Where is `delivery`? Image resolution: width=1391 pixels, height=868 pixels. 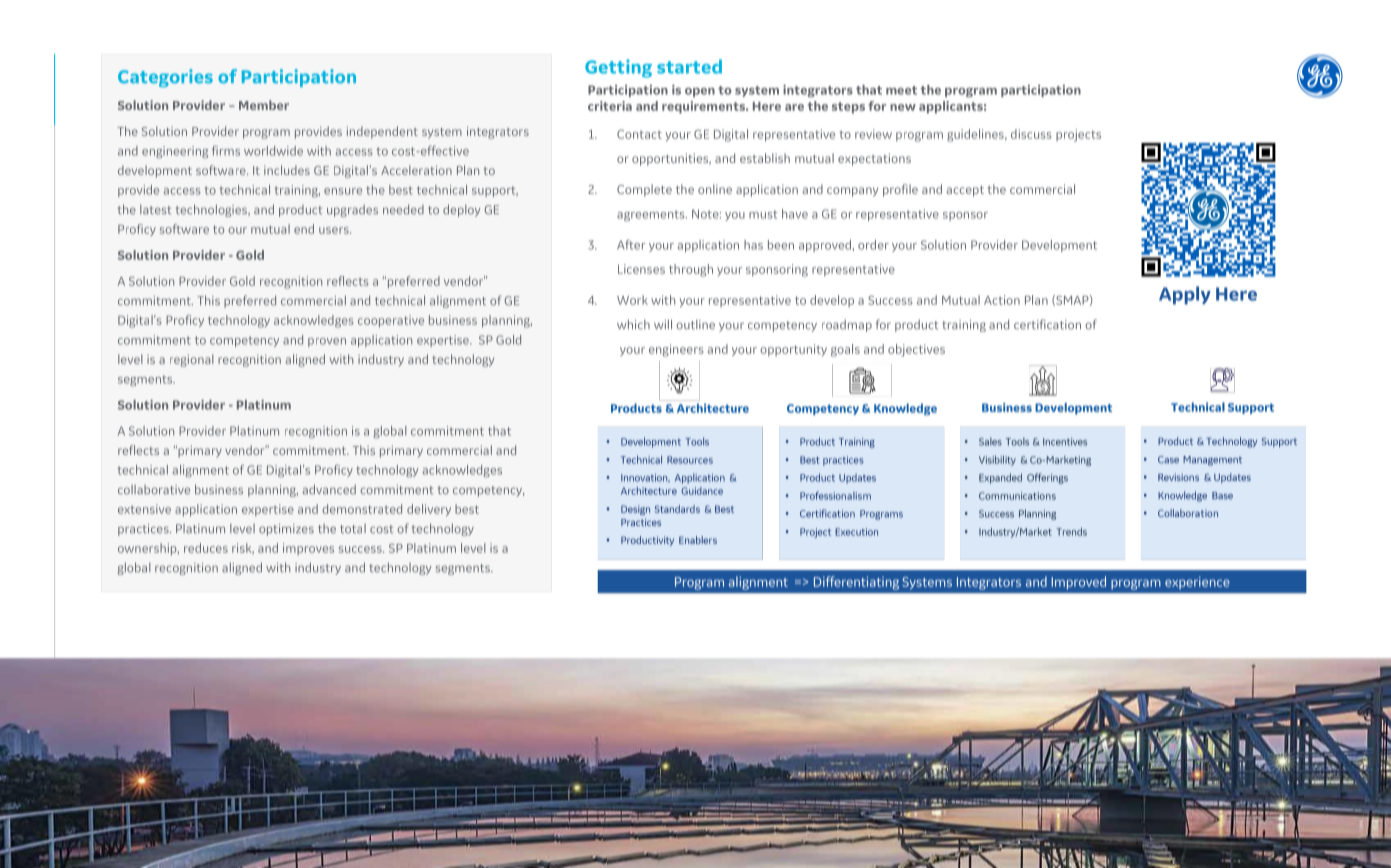
delivery is located at coordinates (429, 510).
